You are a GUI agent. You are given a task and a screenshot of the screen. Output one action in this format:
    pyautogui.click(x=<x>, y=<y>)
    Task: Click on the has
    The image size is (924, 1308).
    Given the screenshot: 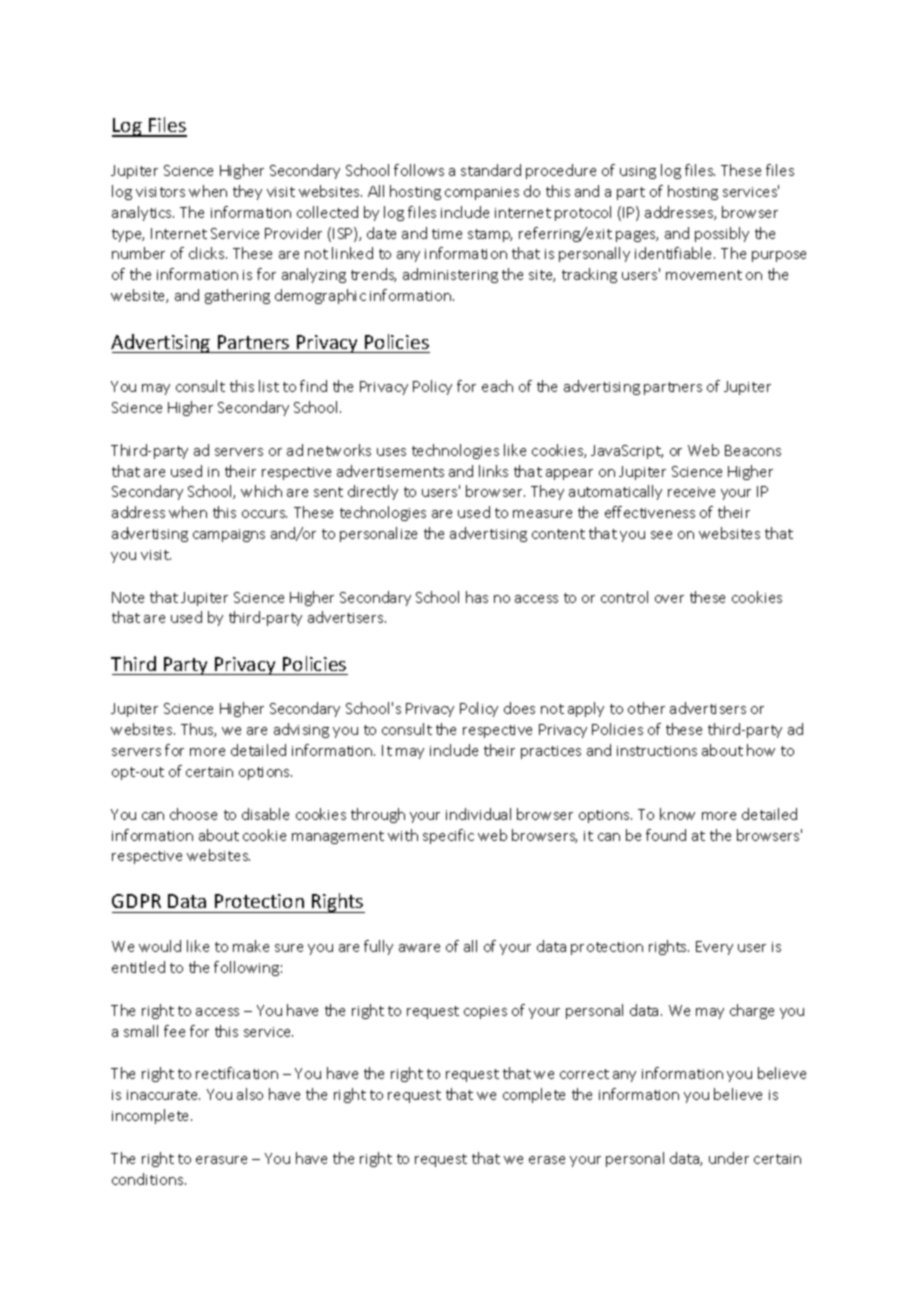 What is the action you would take?
    pyautogui.click(x=477, y=597)
